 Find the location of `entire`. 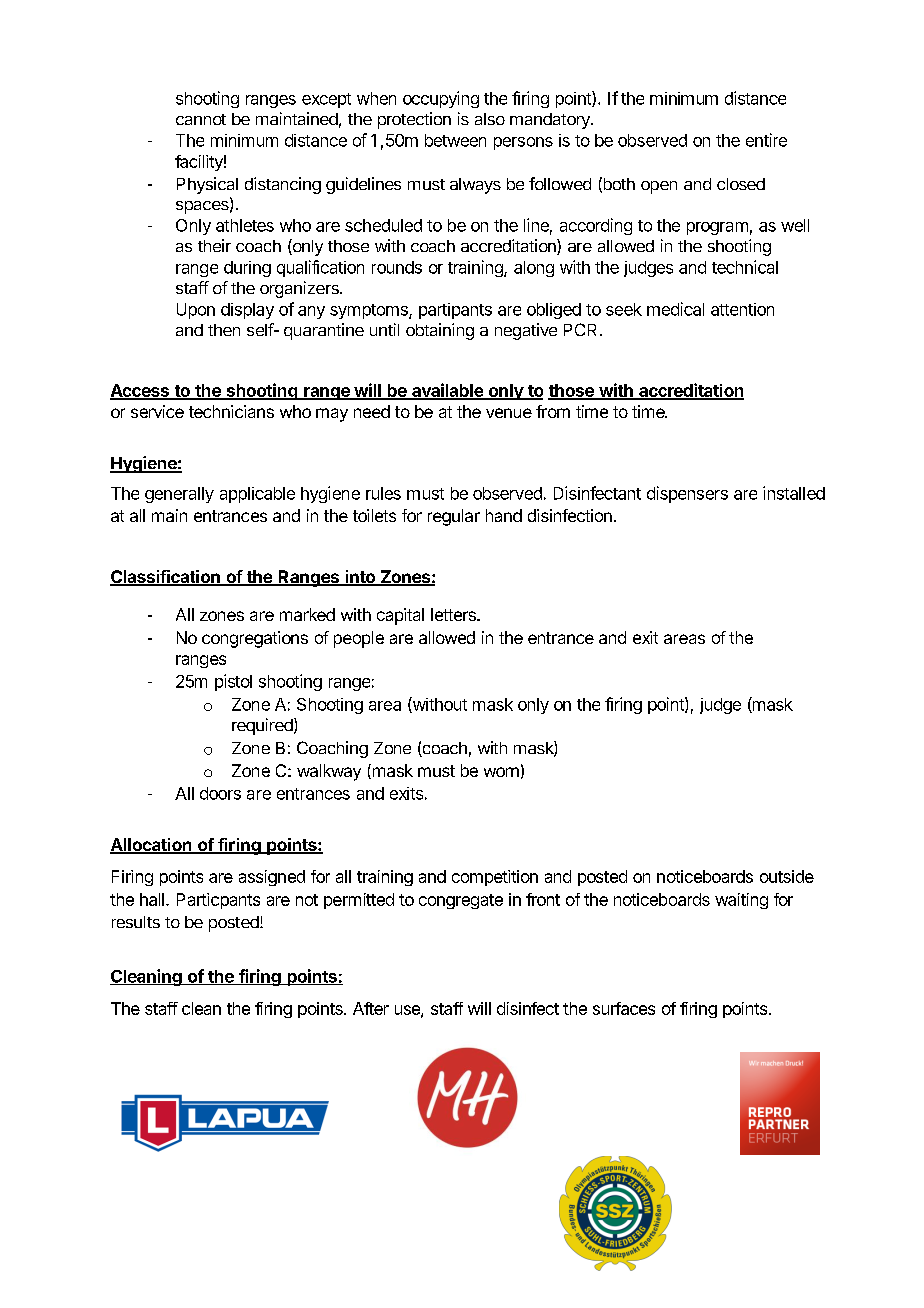

entire is located at coordinates (766, 140).
